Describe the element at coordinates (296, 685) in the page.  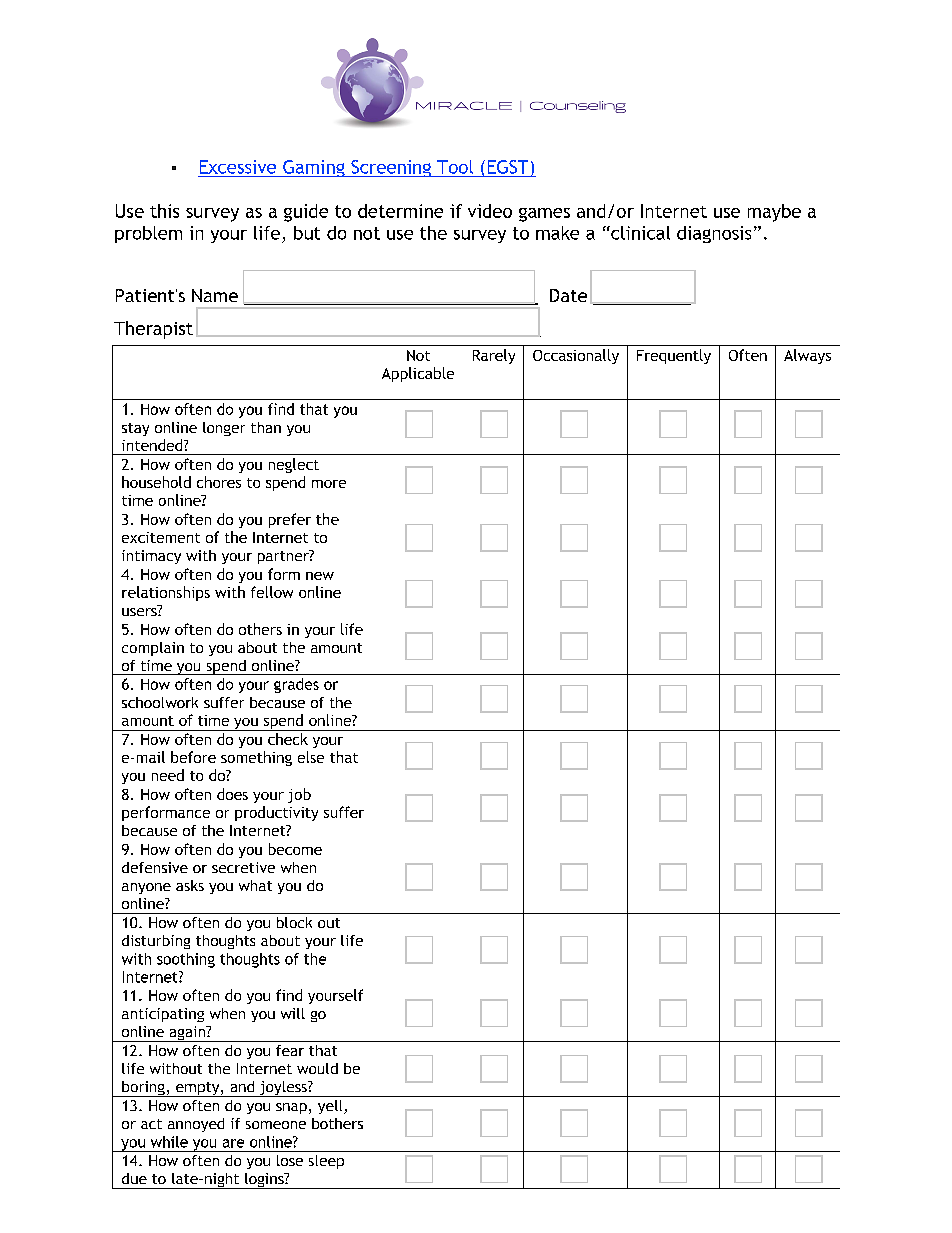
I see `grades` at that location.
